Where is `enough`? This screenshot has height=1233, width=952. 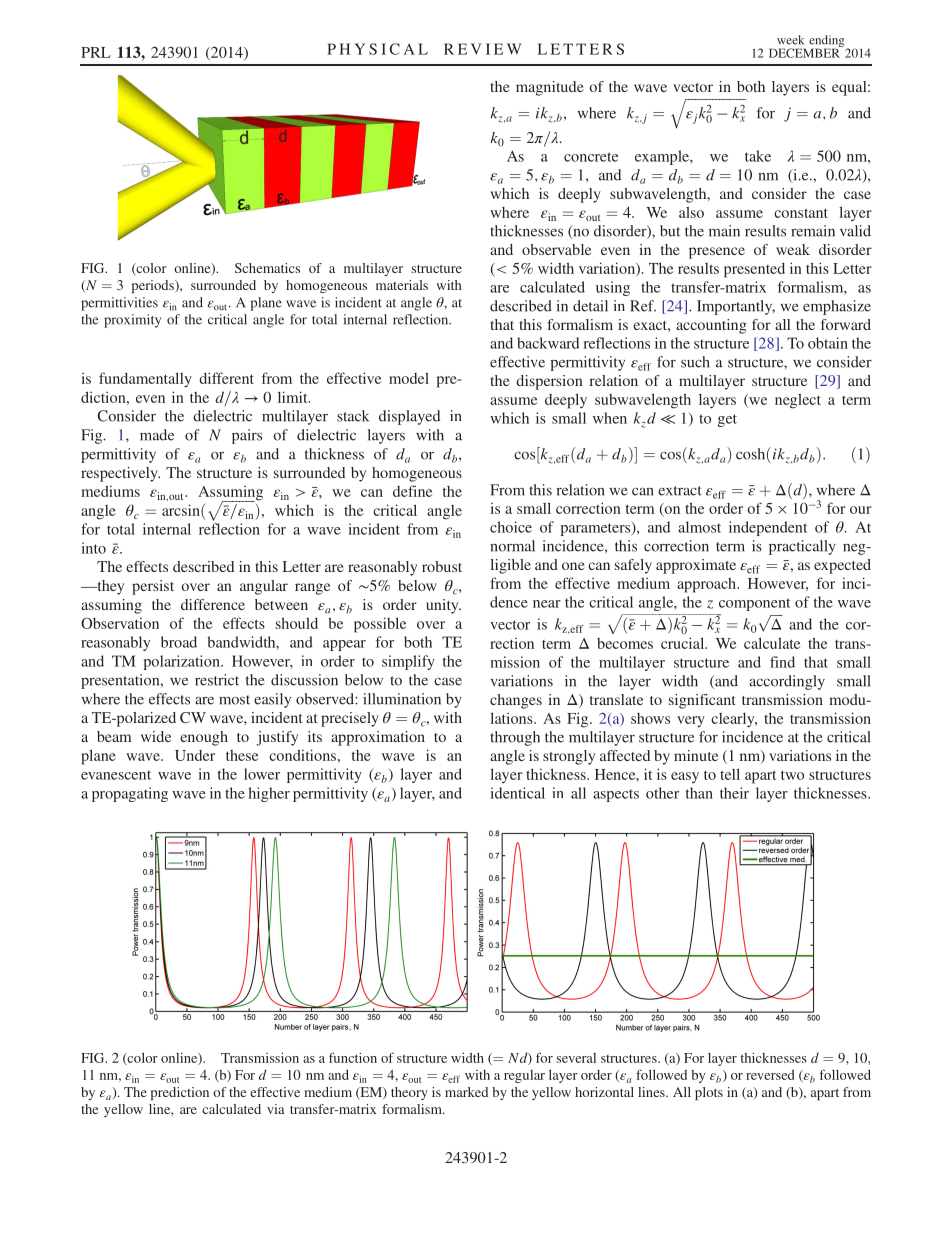
enough is located at coordinates (204, 738).
